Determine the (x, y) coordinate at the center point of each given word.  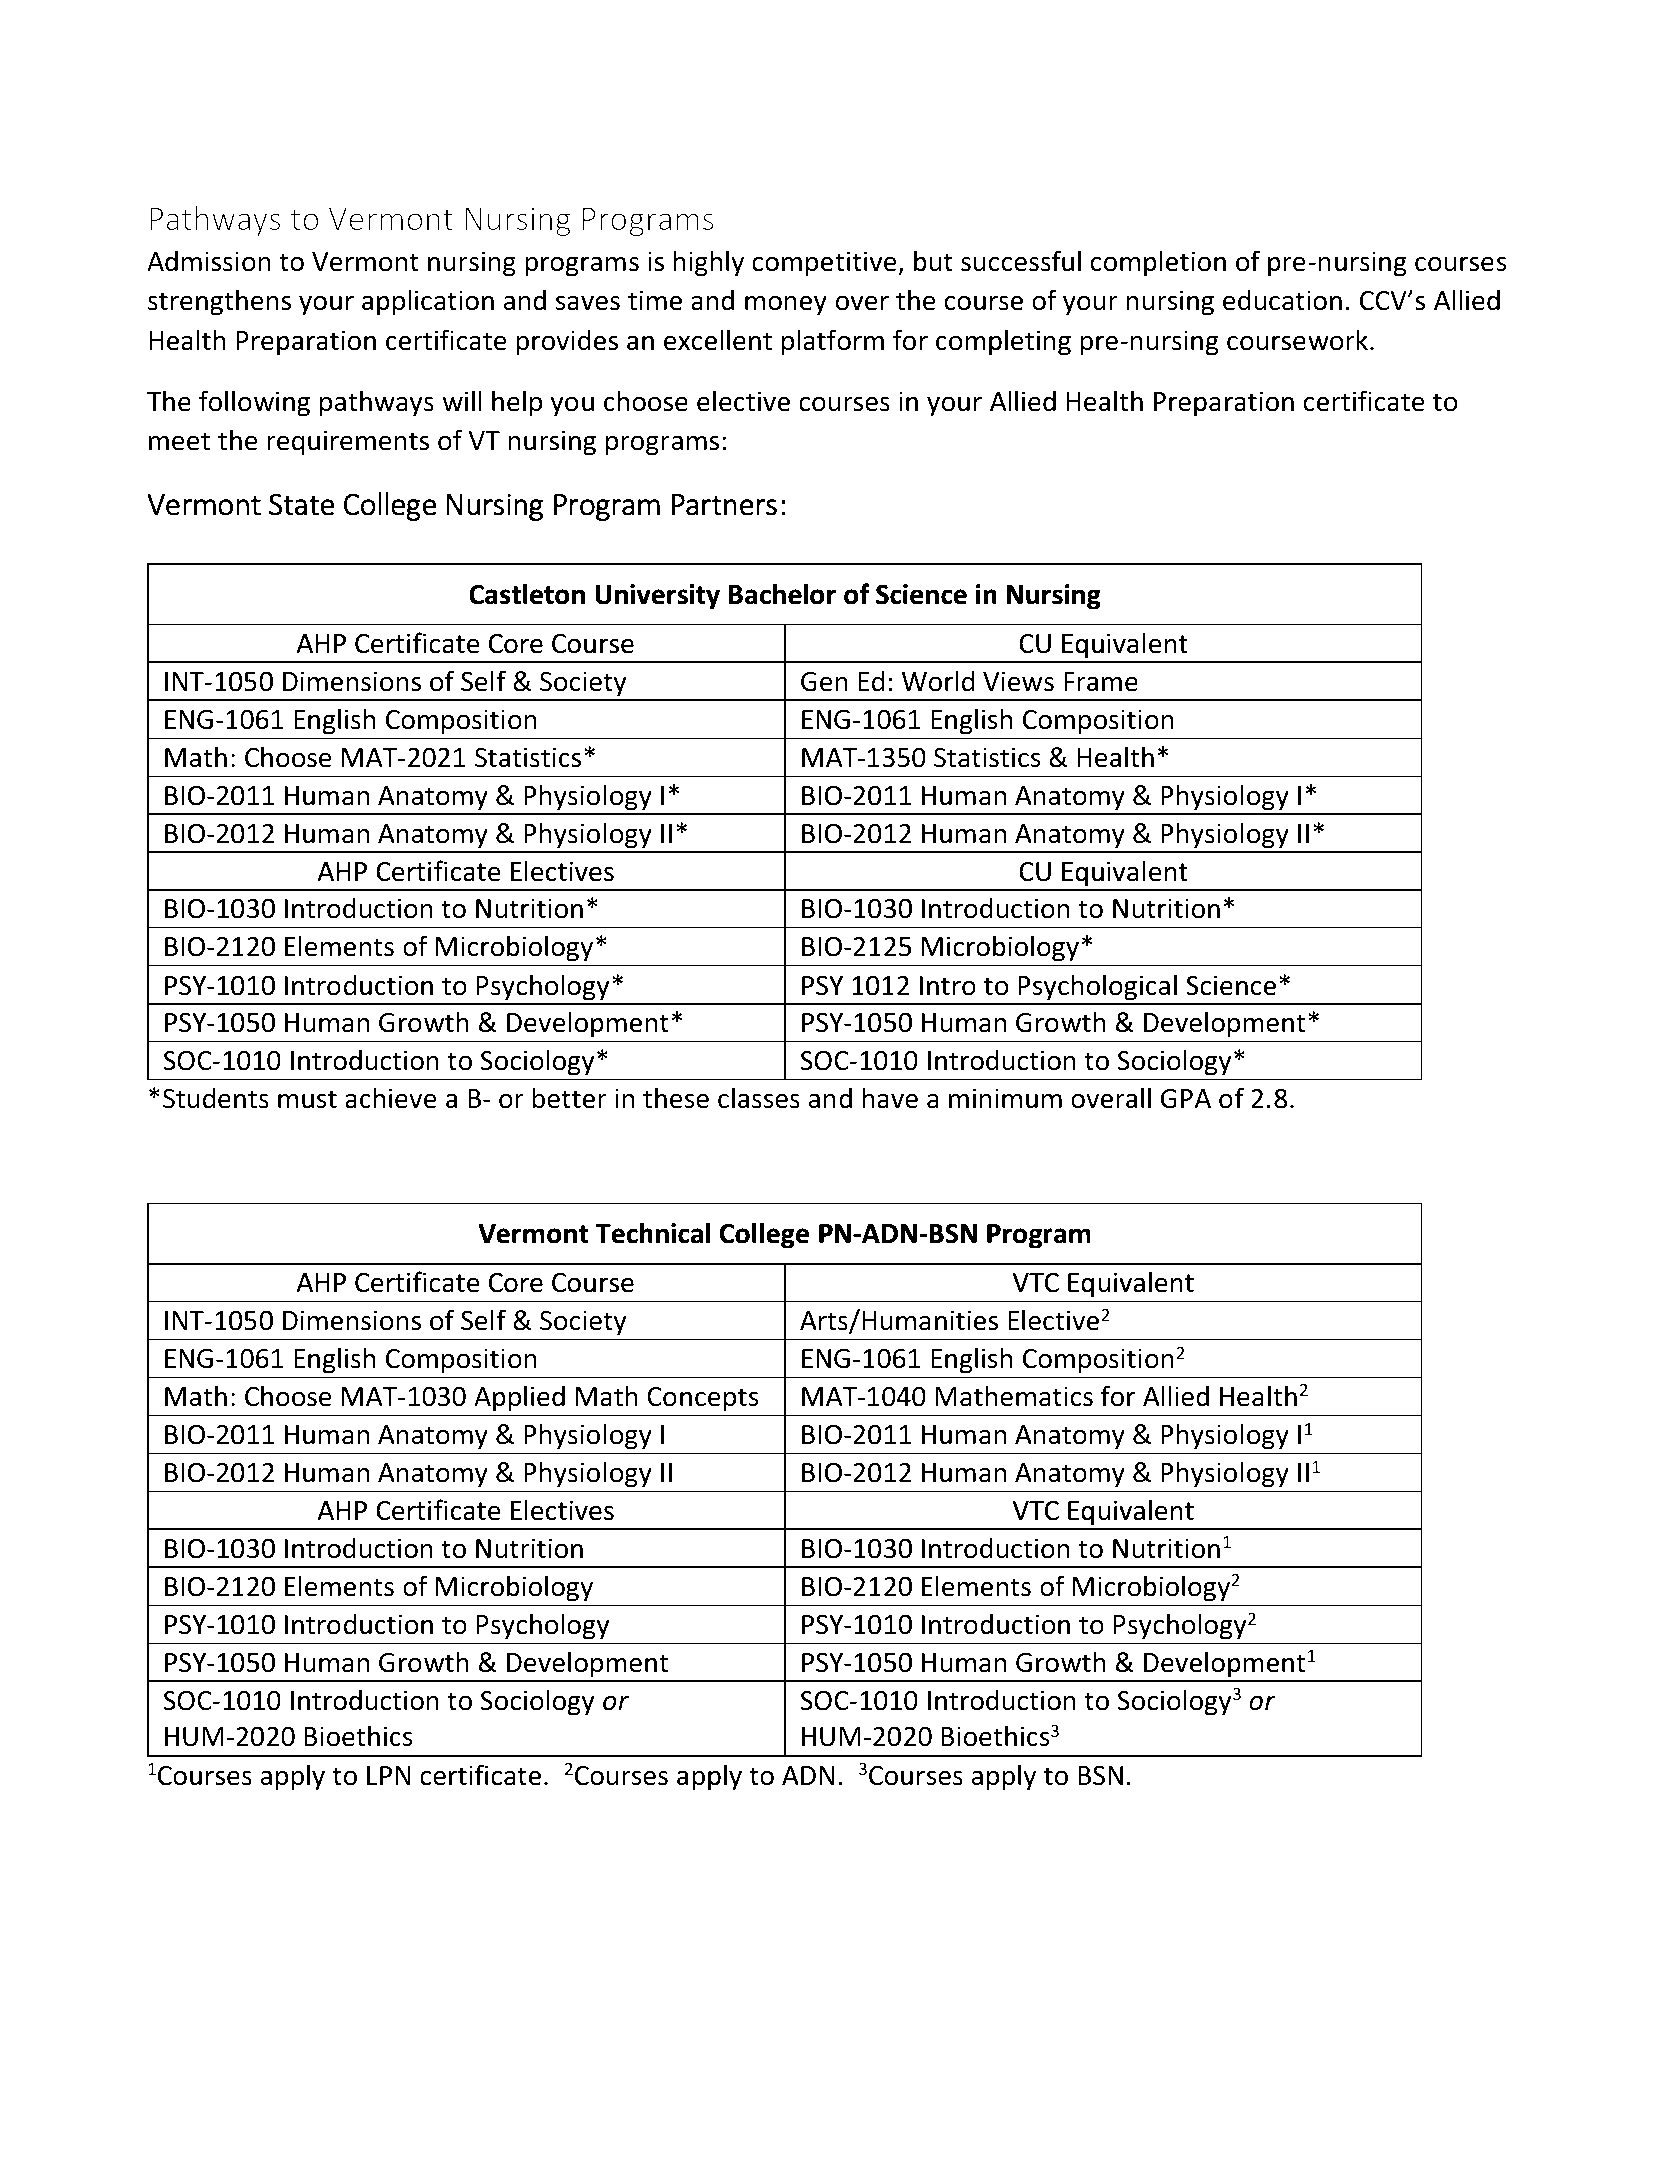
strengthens (219, 302)
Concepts (703, 1399)
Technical (653, 1233)
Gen (824, 682)
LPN (389, 1775)
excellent (718, 340)
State (302, 504)
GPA (1186, 1099)
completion (1158, 263)
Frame (1101, 682)
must (307, 1099)
